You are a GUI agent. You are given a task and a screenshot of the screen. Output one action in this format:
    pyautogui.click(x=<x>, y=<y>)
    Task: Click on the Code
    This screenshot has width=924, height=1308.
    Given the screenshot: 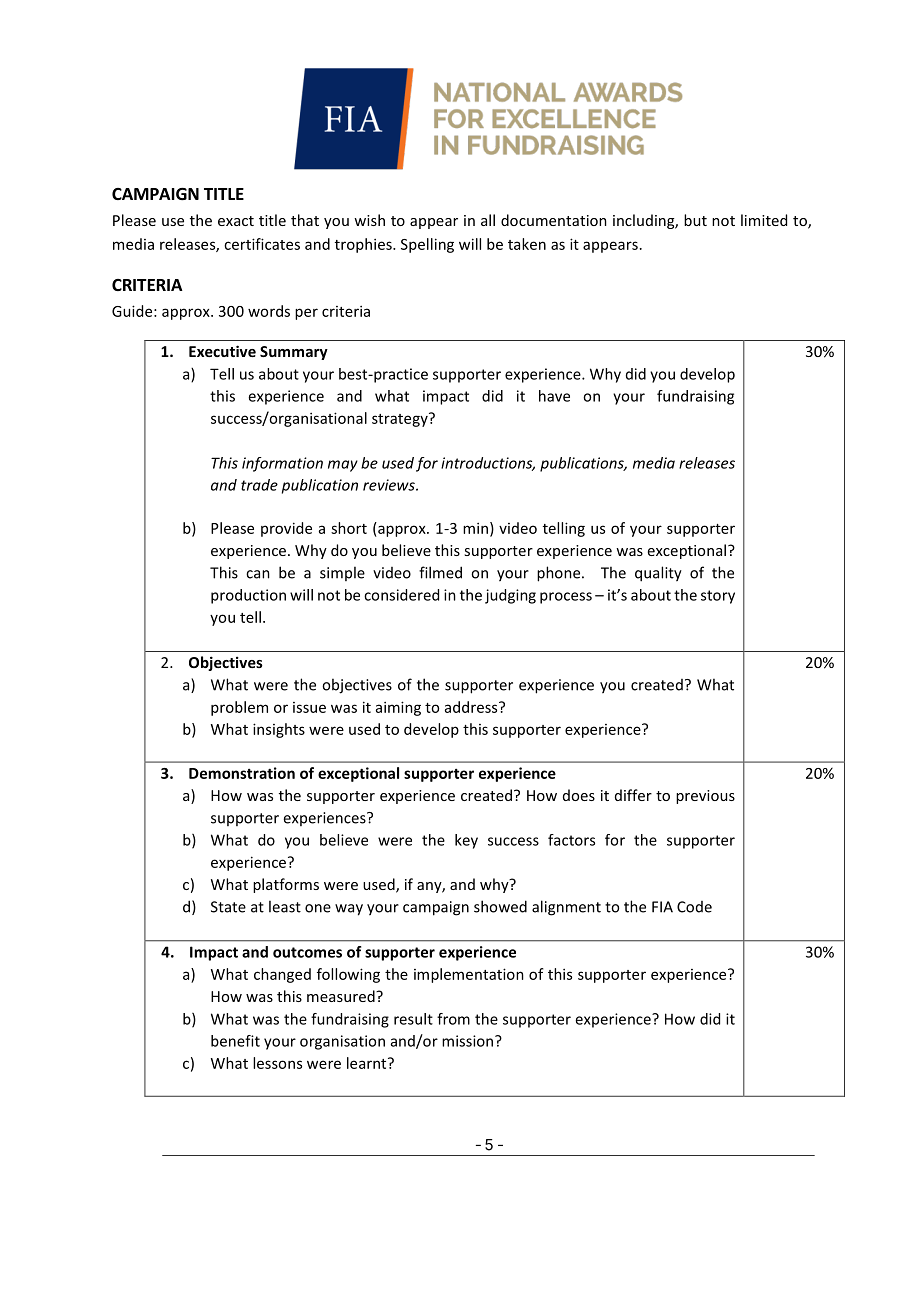 What is the action you would take?
    pyautogui.click(x=694, y=907)
